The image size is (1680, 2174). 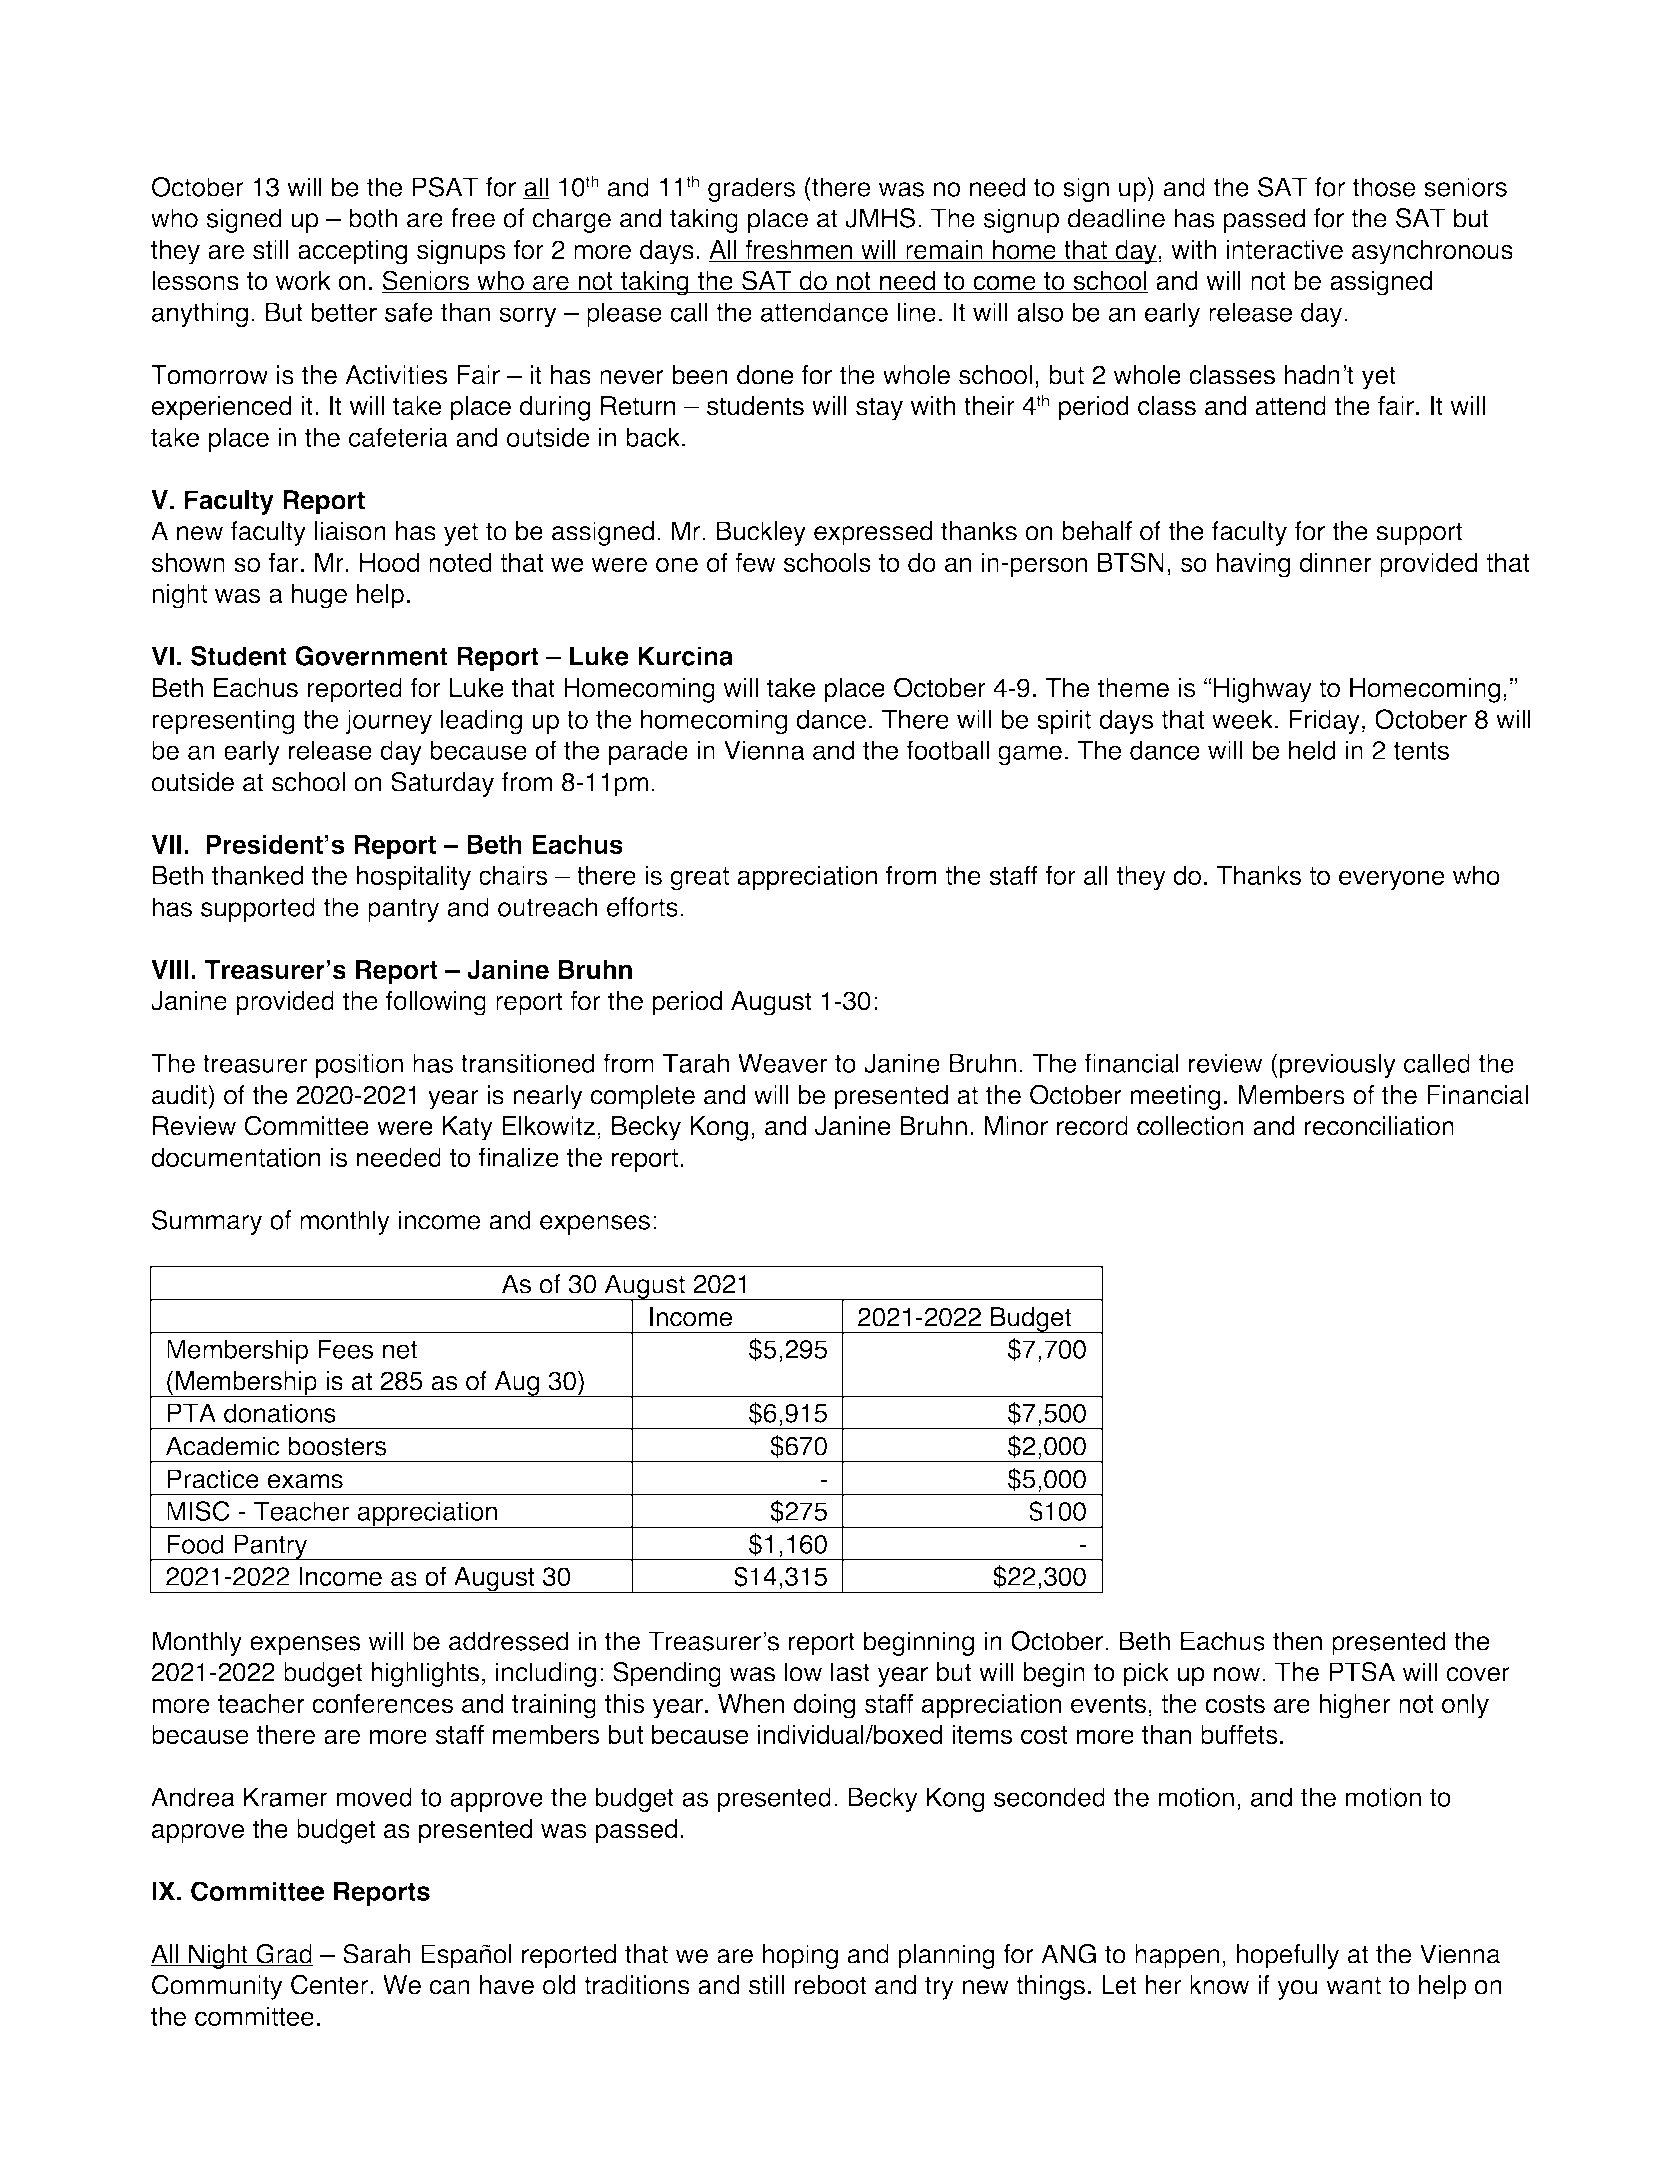 I want to click on accepting, so click(x=353, y=252).
